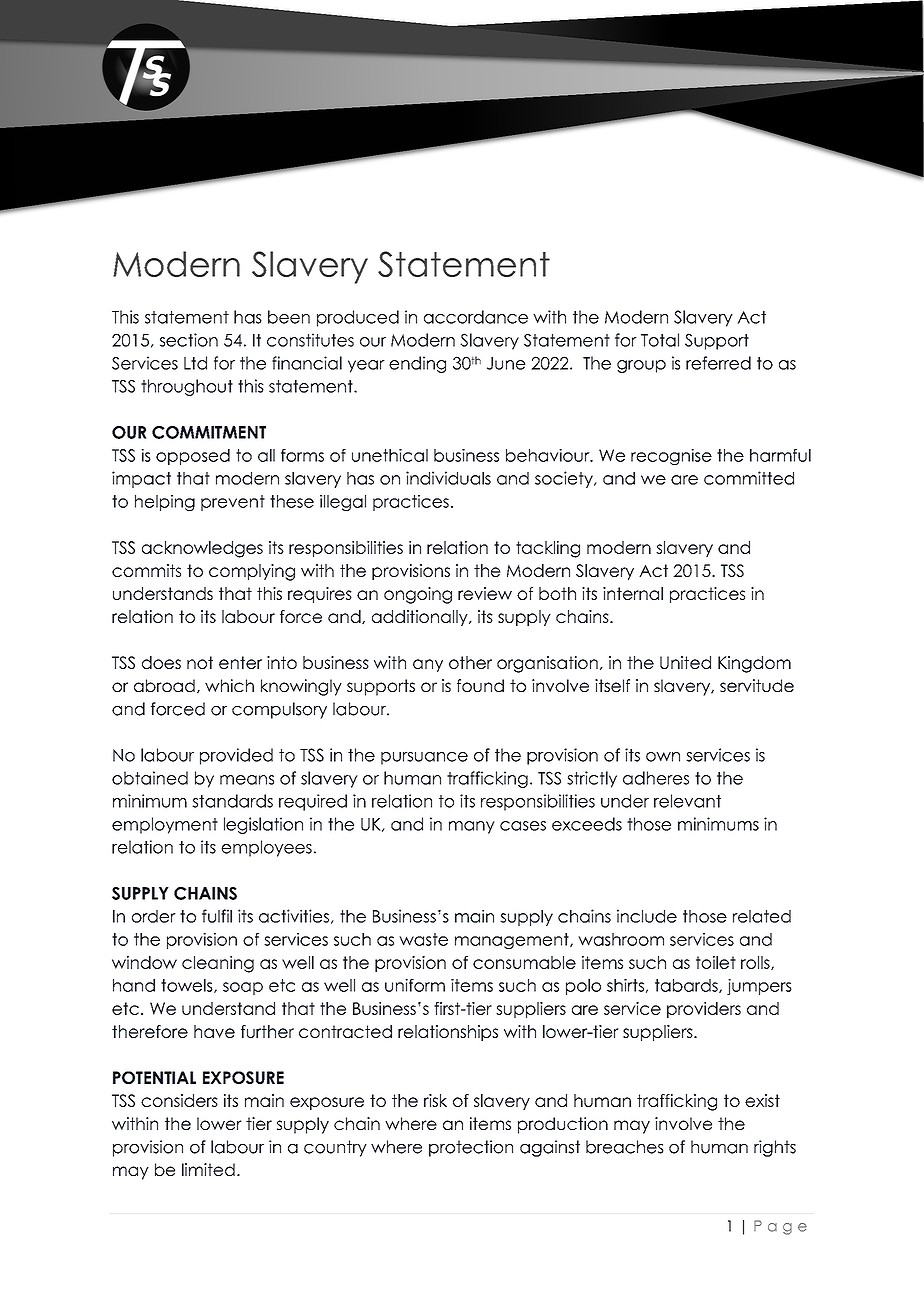  What do you see at coordinates (647, 916) in the image?
I see `include` at bounding box center [647, 916].
